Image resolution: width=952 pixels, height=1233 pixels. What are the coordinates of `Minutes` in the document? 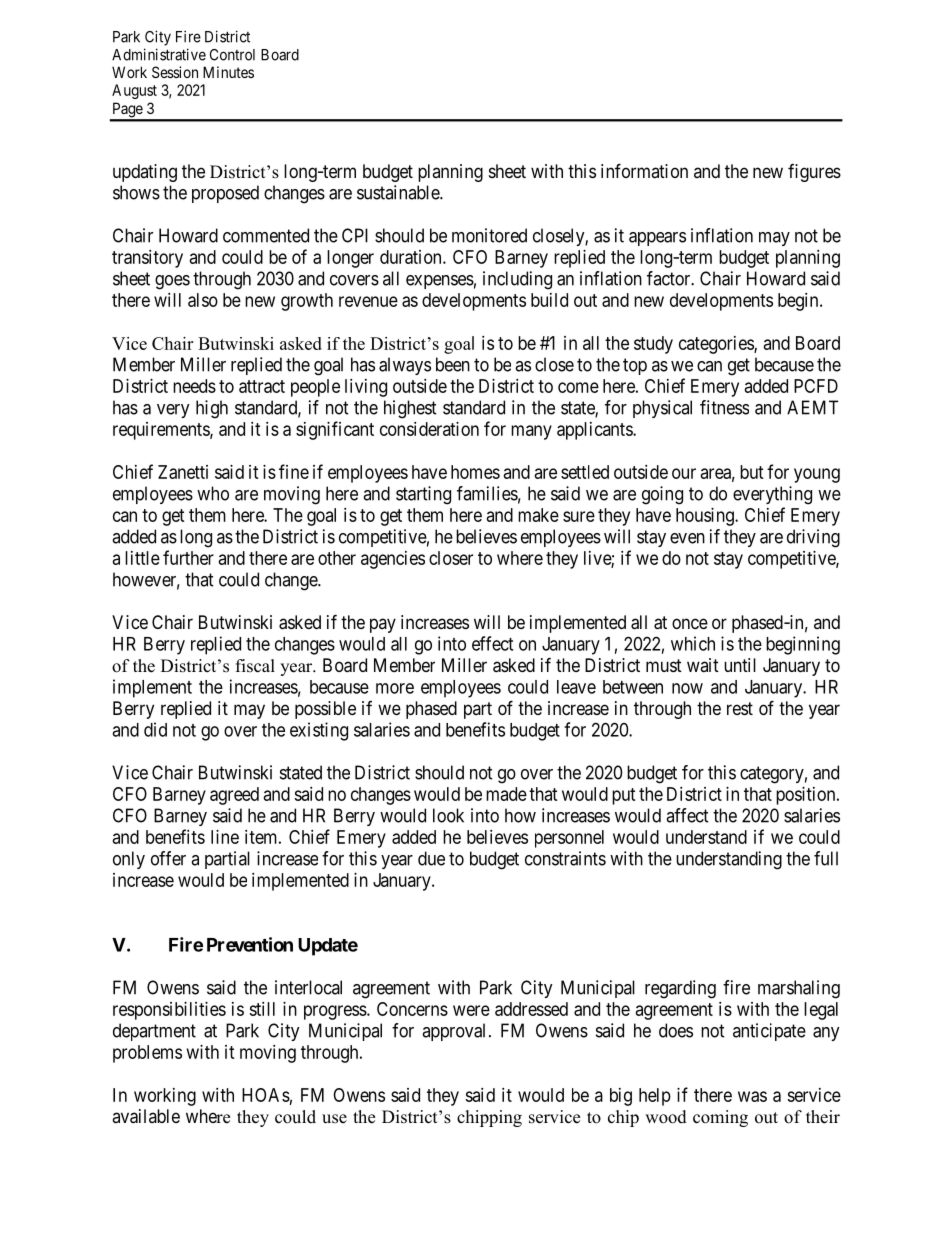 It's located at (228, 72).
